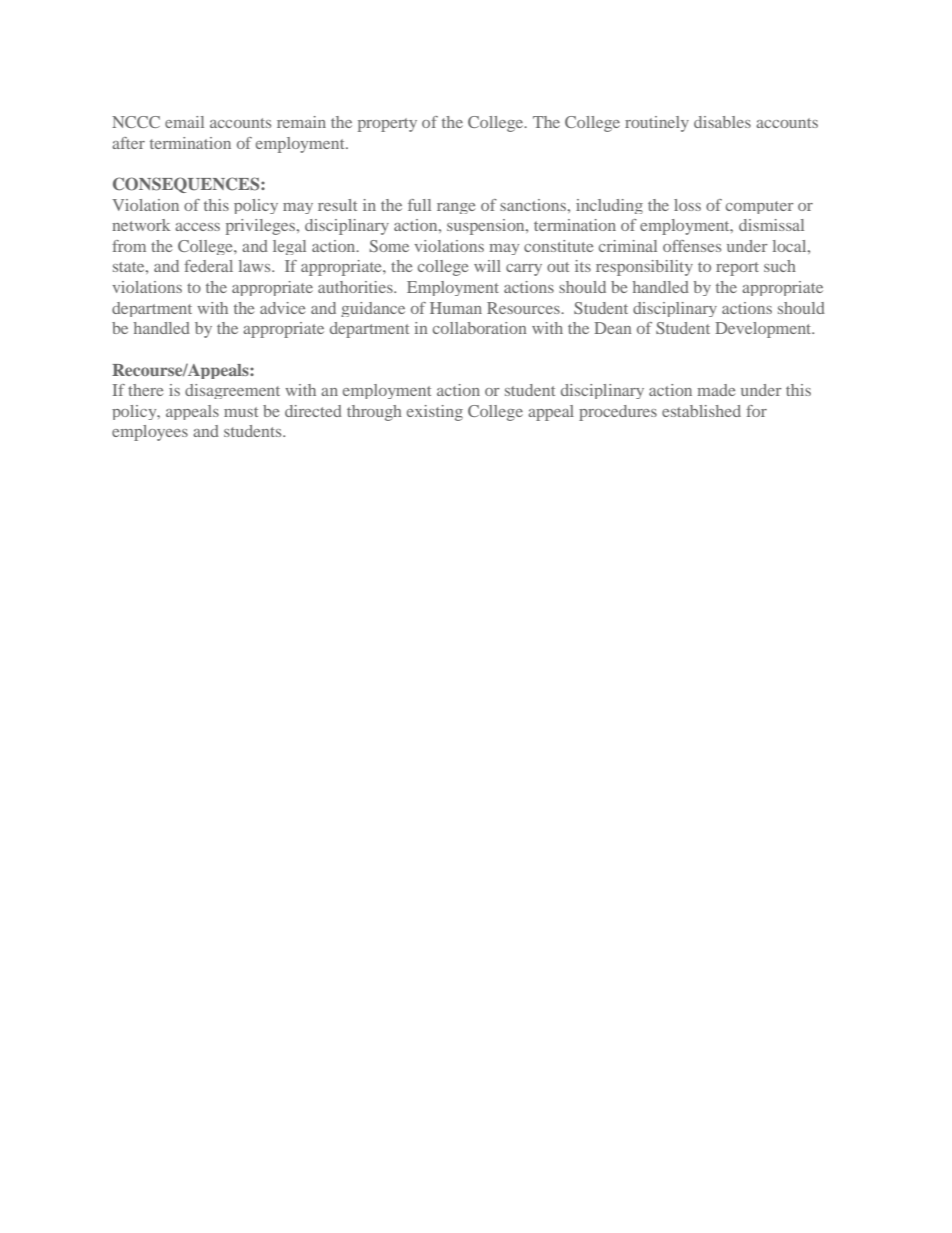 The height and width of the image is (1233, 952). I want to click on disables, so click(722, 122).
